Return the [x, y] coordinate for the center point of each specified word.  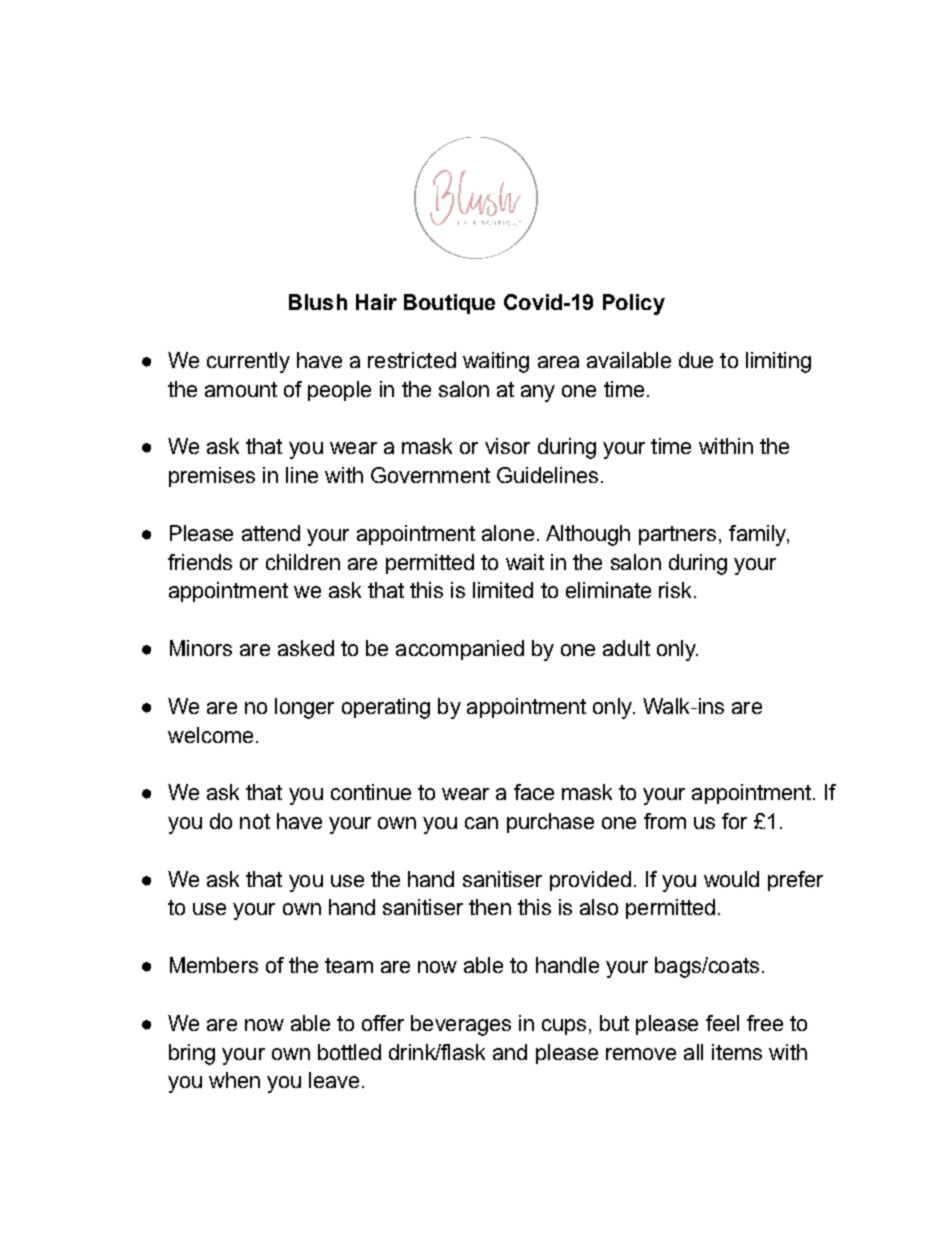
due [696, 360]
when [234, 1080]
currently [248, 362]
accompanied [460, 650]
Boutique [449, 304]
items [737, 1052]
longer [304, 708]
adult [626, 648]
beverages [461, 1025]
